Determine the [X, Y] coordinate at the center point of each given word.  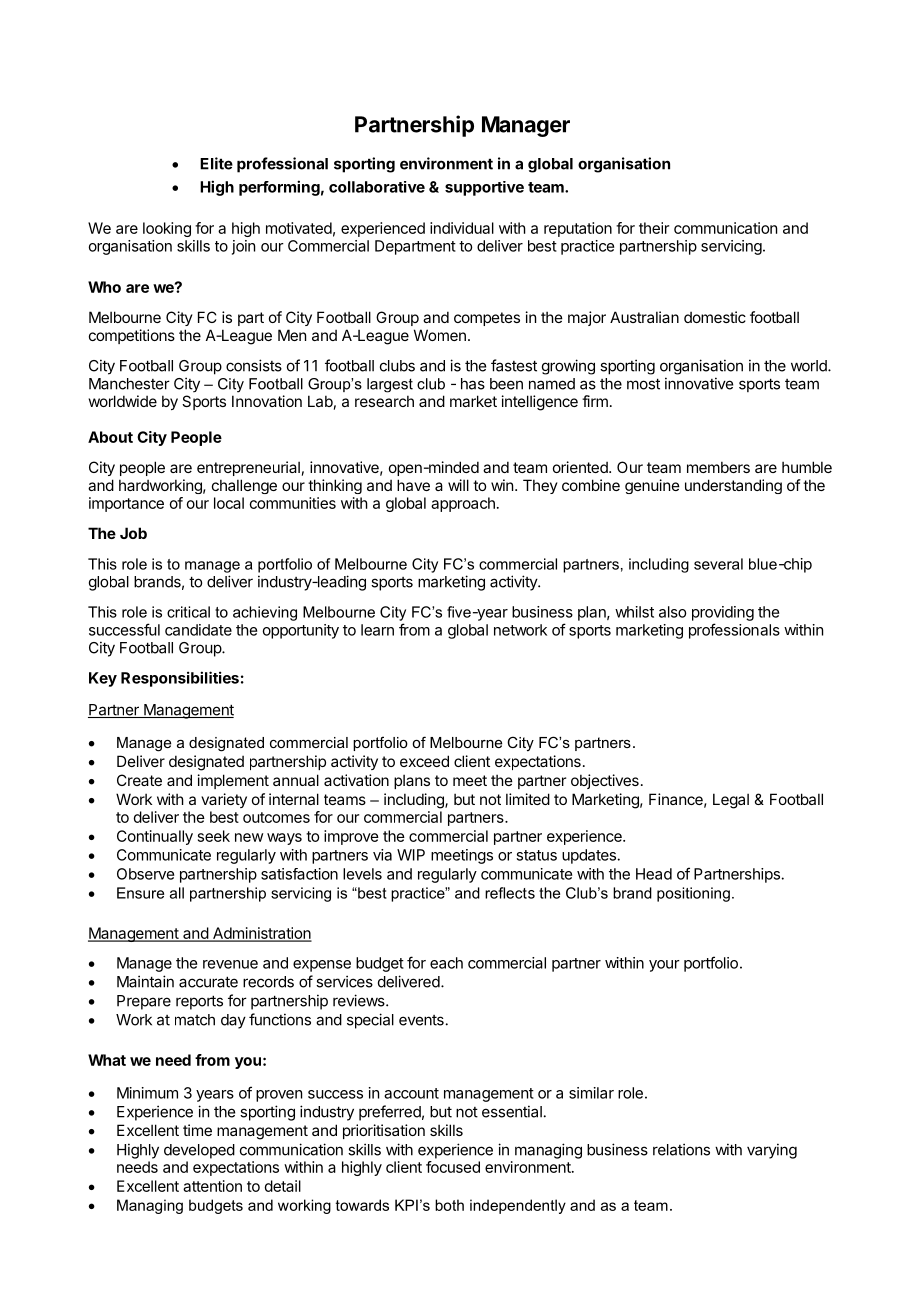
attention [212, 1186]
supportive [484, 188]
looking [167, 229]
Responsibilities [180, 679]
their [654, 228]
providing [723, 613]
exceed [424, 761]
